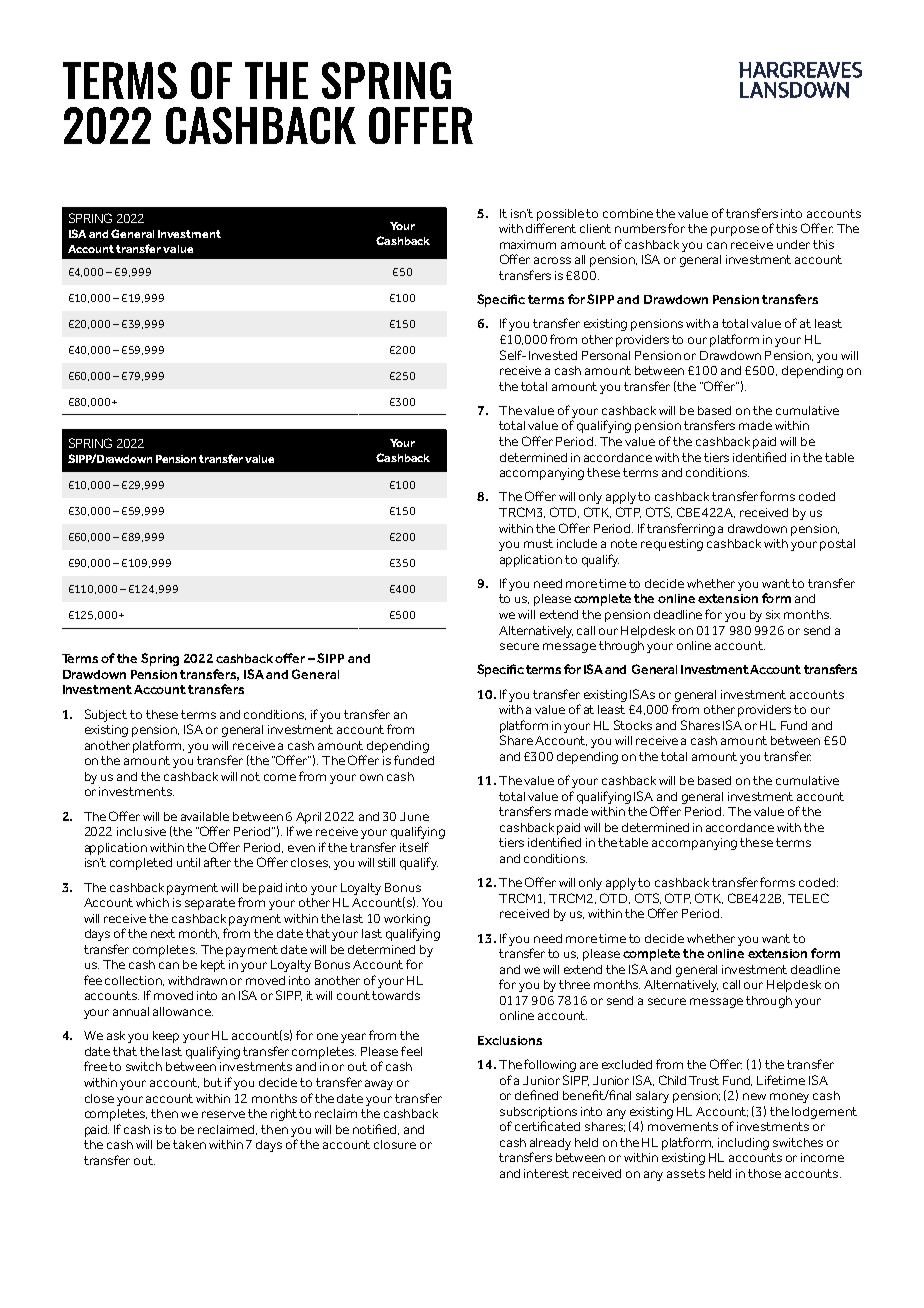  I want to click on include, so click(577, 543).
